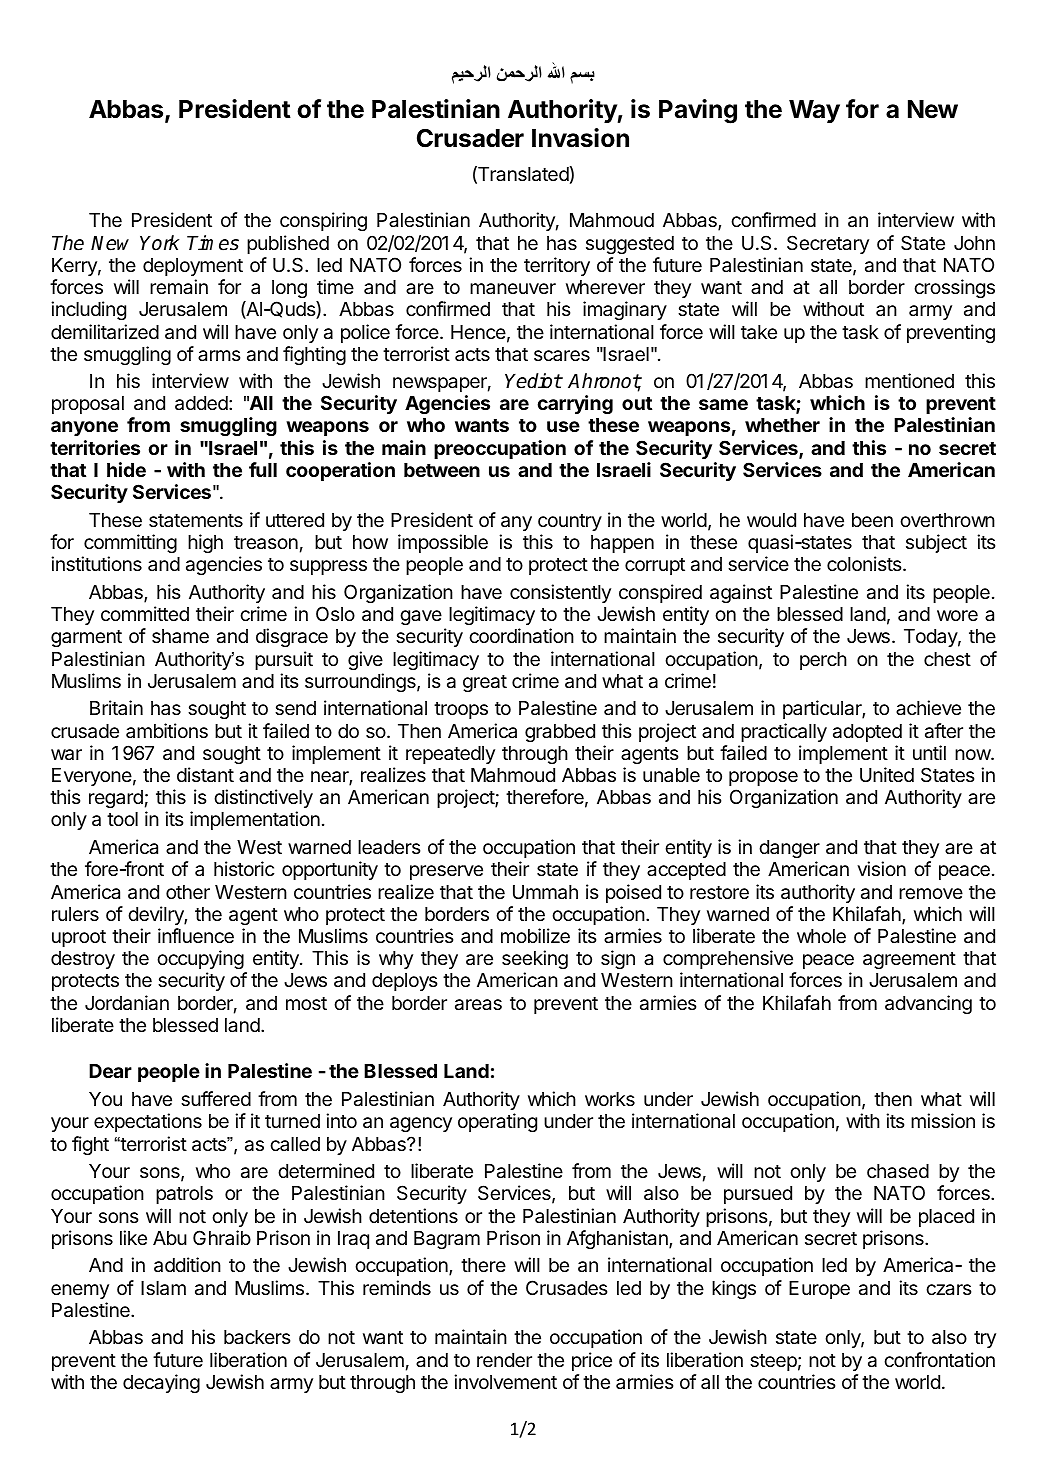  Describe the element at coordinates (909, 960) in the screenshot. I see `agreement` at that location.
